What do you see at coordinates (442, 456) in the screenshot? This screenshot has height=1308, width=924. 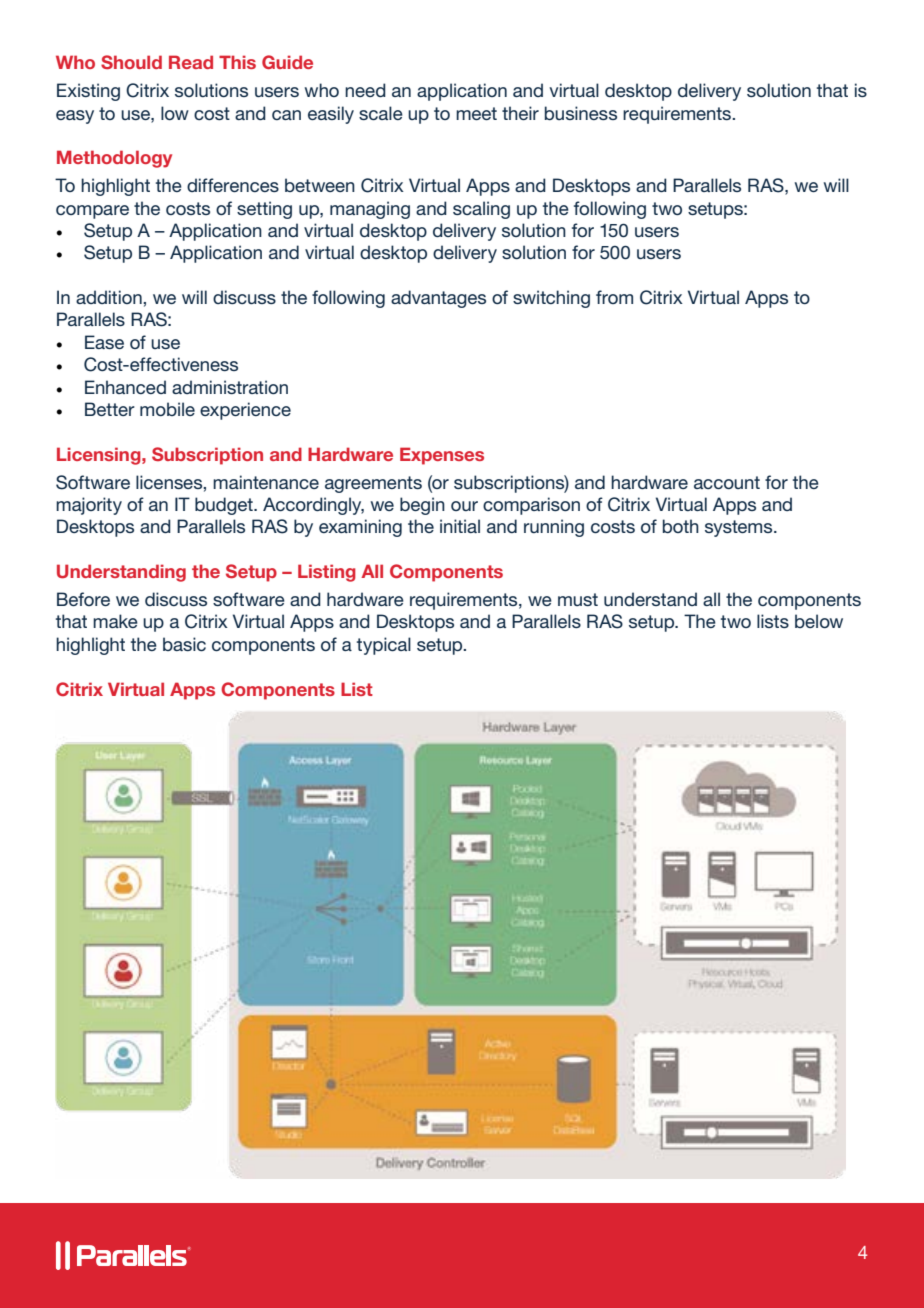 I see `Expenses` at bounding box center [442, 456].
